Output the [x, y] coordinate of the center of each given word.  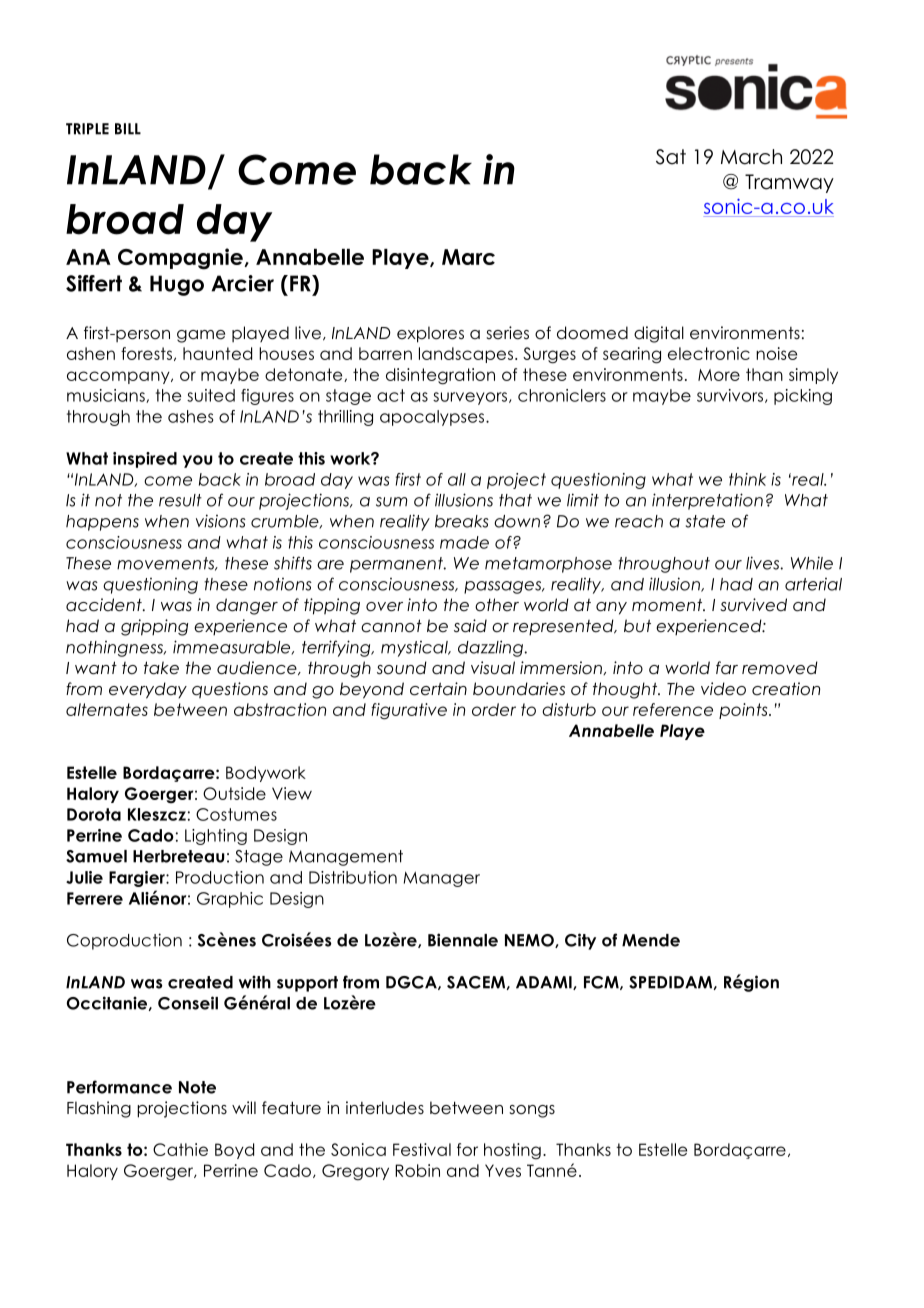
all [457, 479]
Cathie [180, 1149]
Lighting [216, 837]
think [747, 479]
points [744, 711]
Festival [422, 1149]
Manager [442, 879]
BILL [128, 129]
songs [532, 1111]
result [180, 500]
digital [659, 334]
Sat [671, 157]
